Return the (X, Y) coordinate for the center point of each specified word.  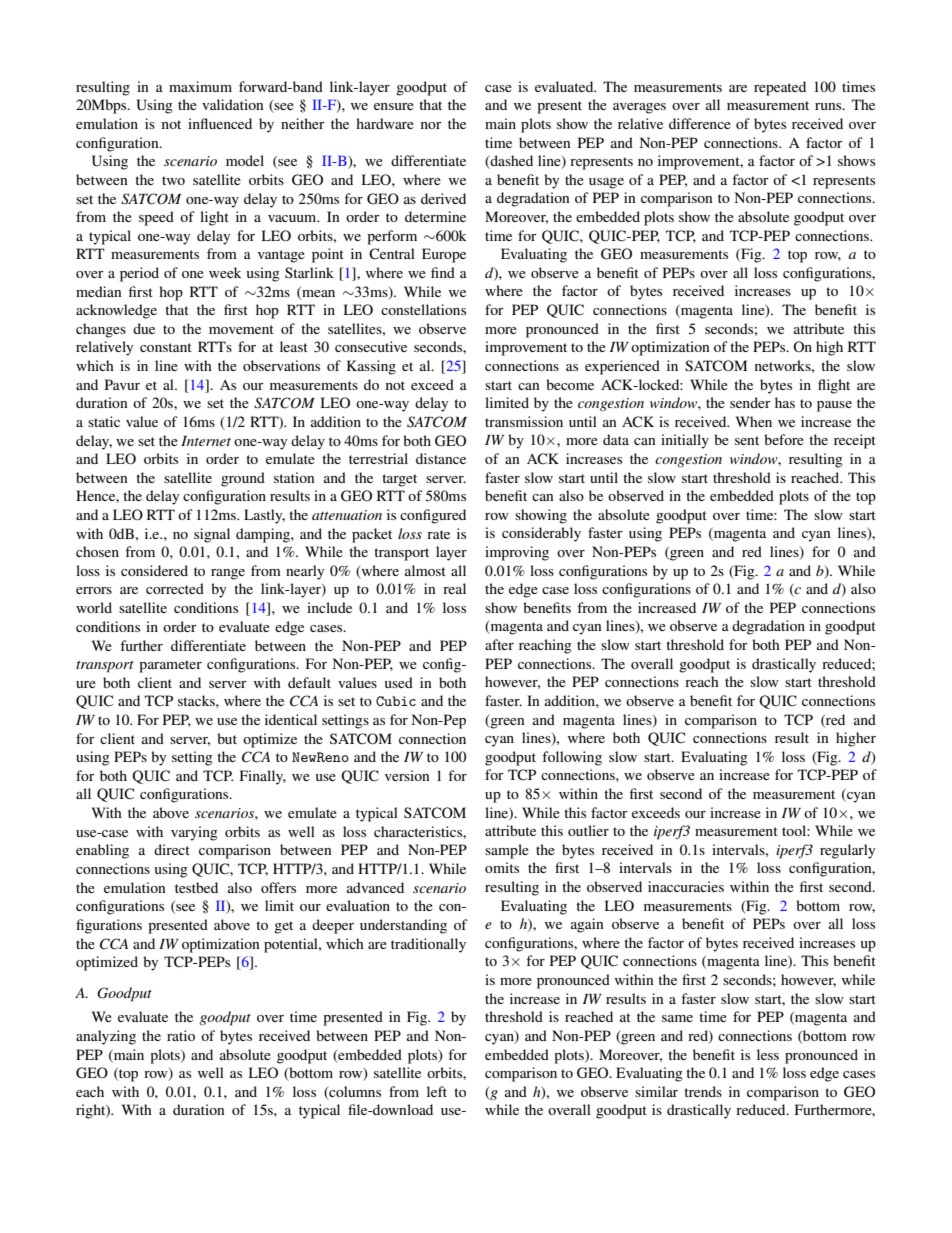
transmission (524, 421)
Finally (263, 777)
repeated (780, 88)
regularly (847, 851)
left (437, 1091)
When (754, 421)
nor (431, 125)
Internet (206, 441)
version (407, 775)
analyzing (106, 1037)
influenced (220, 123)
